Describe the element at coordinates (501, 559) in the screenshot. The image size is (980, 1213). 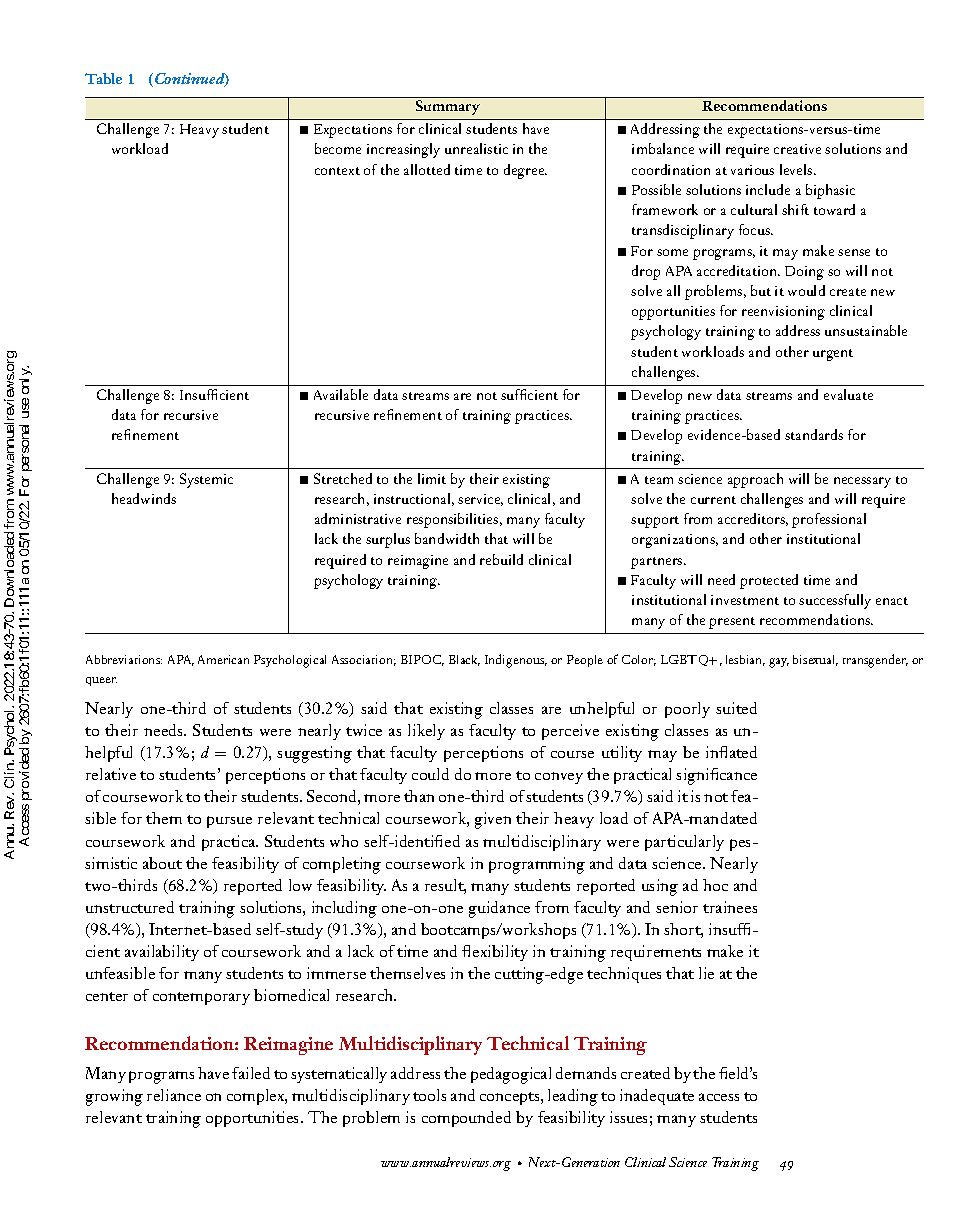
I see `rebuild` at that location.
